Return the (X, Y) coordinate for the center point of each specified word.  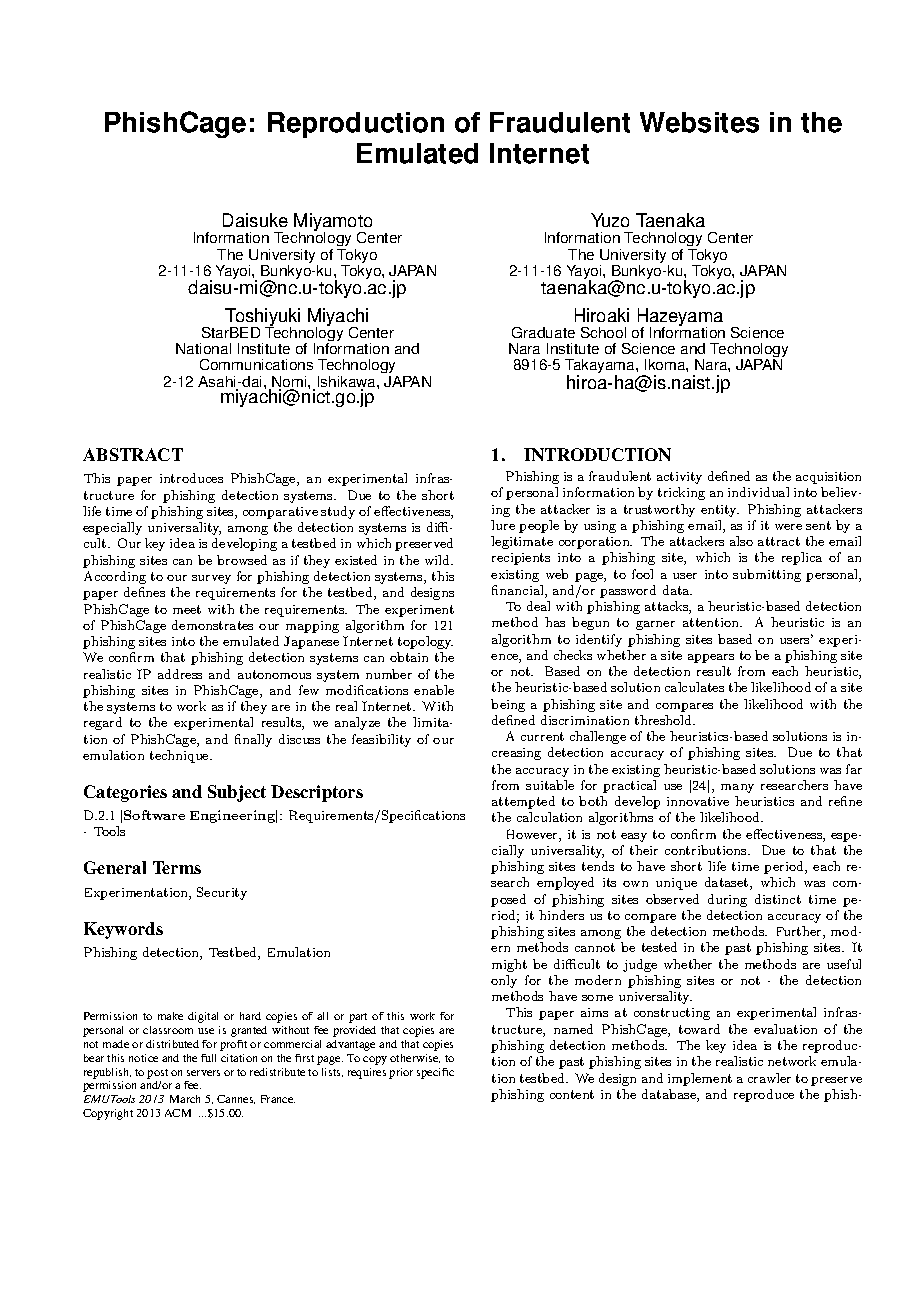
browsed (242, 560)
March (185, 1099)
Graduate (543, 332)
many (737, 788)
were (788, 527)
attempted (523, 802)
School (603, 332)
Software (154, 815)
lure (503, 525)
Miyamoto (333, 223)
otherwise (415, 1058)
